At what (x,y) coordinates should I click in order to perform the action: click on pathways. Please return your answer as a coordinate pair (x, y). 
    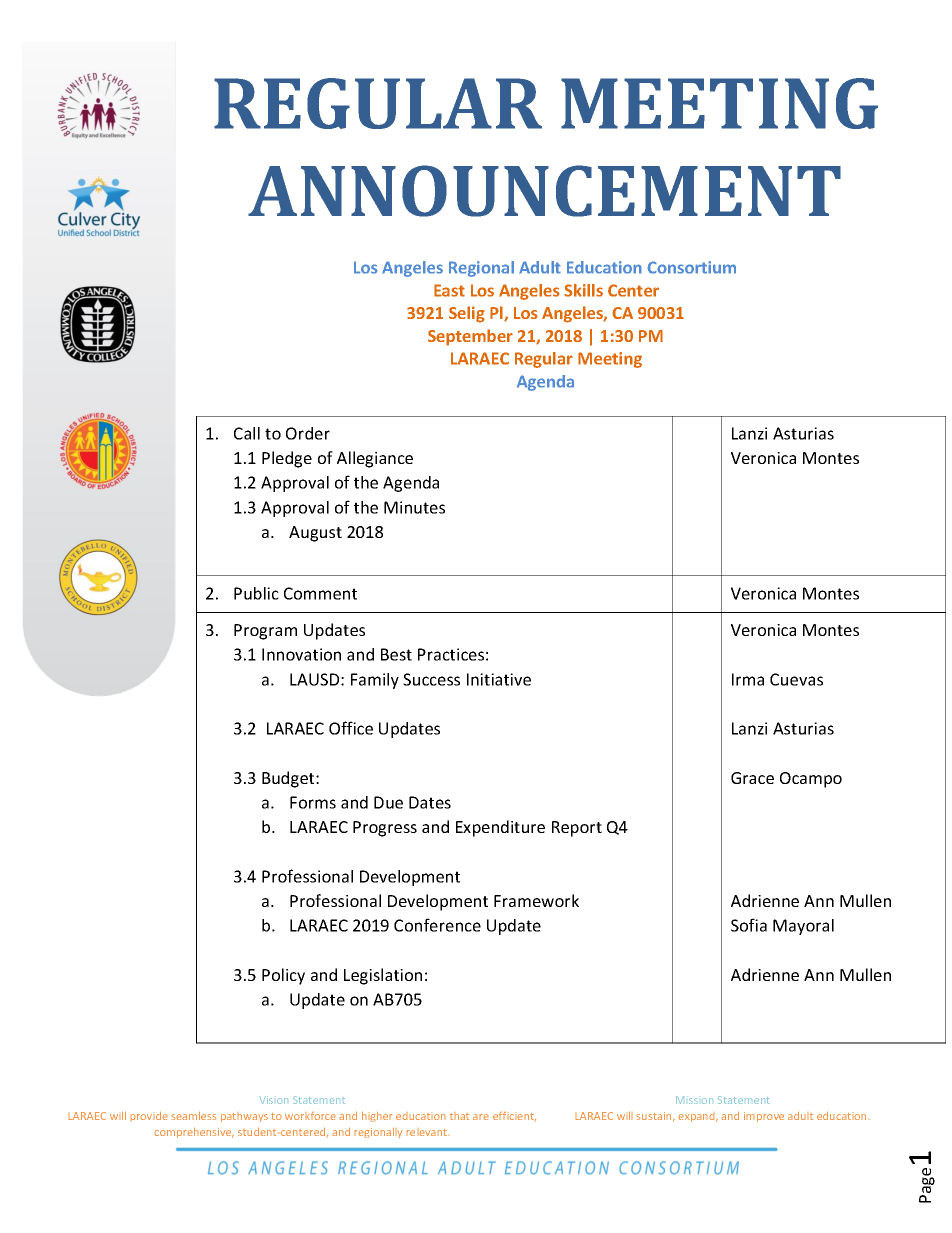
    Looking at the image, I should click on (244, 1117).
